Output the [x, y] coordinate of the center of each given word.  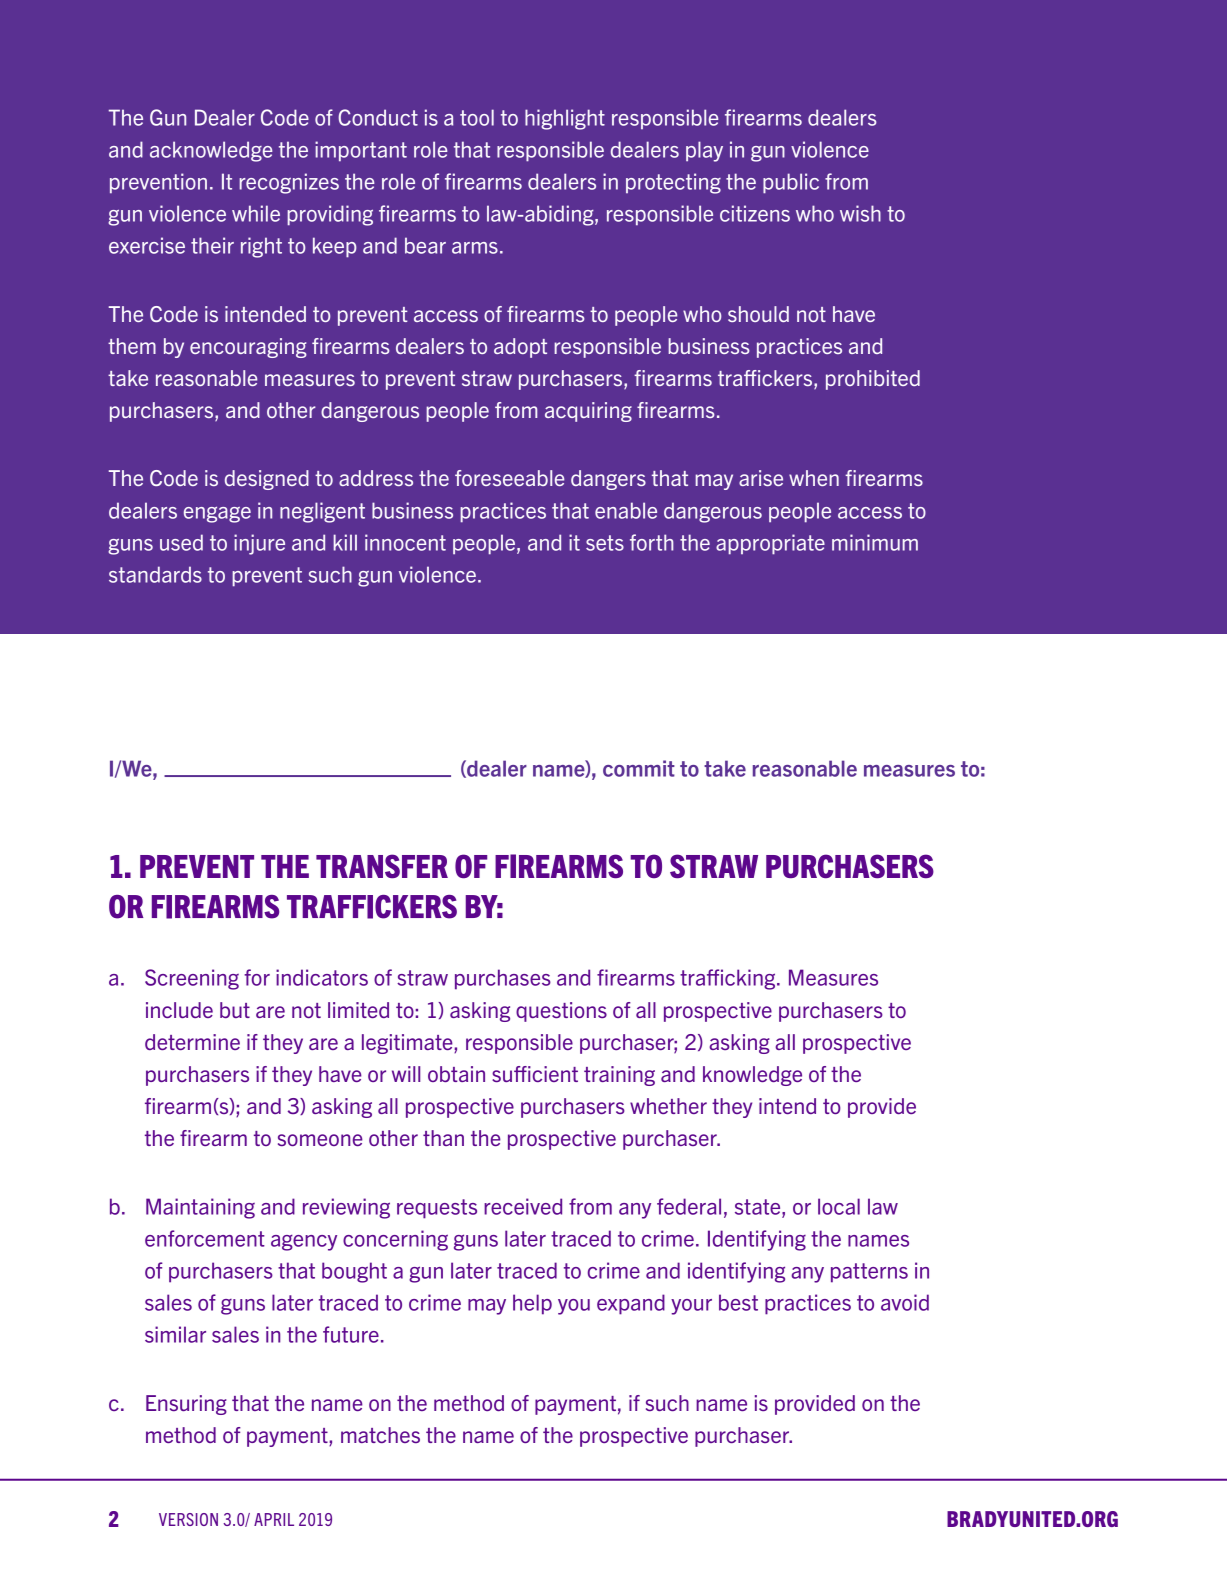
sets [605, 543]
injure [259, 544]
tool [477, 117]
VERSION [188, 1519]
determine [192, 1042]
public [791, 183]
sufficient [535, 1074]
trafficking [729, 979]
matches [380, 1435]
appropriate [770, 544]
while [256, 213]
